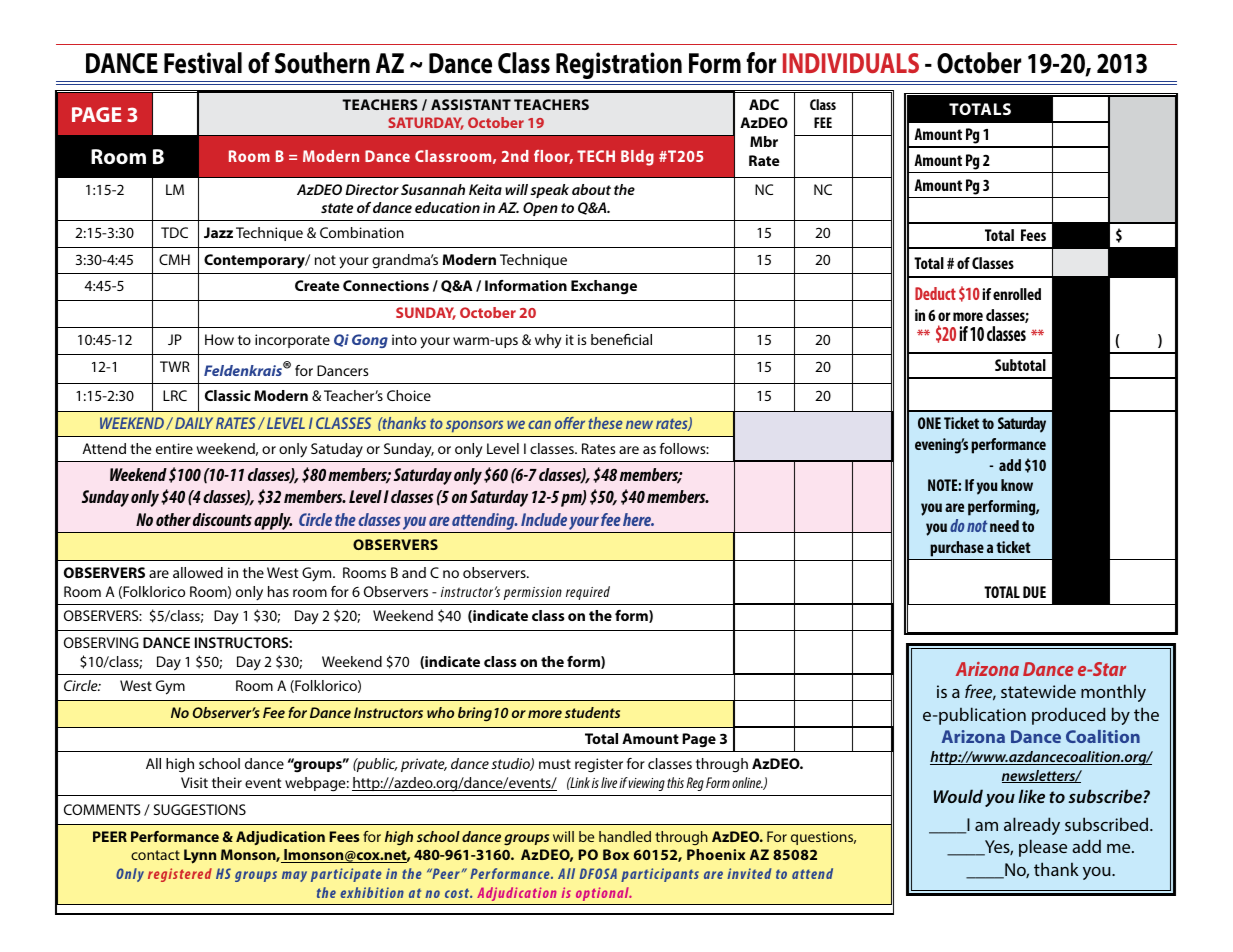 Image resolution: width=1233 pixels, height=952 pixels. I want to click on students, so click(592, 712).
